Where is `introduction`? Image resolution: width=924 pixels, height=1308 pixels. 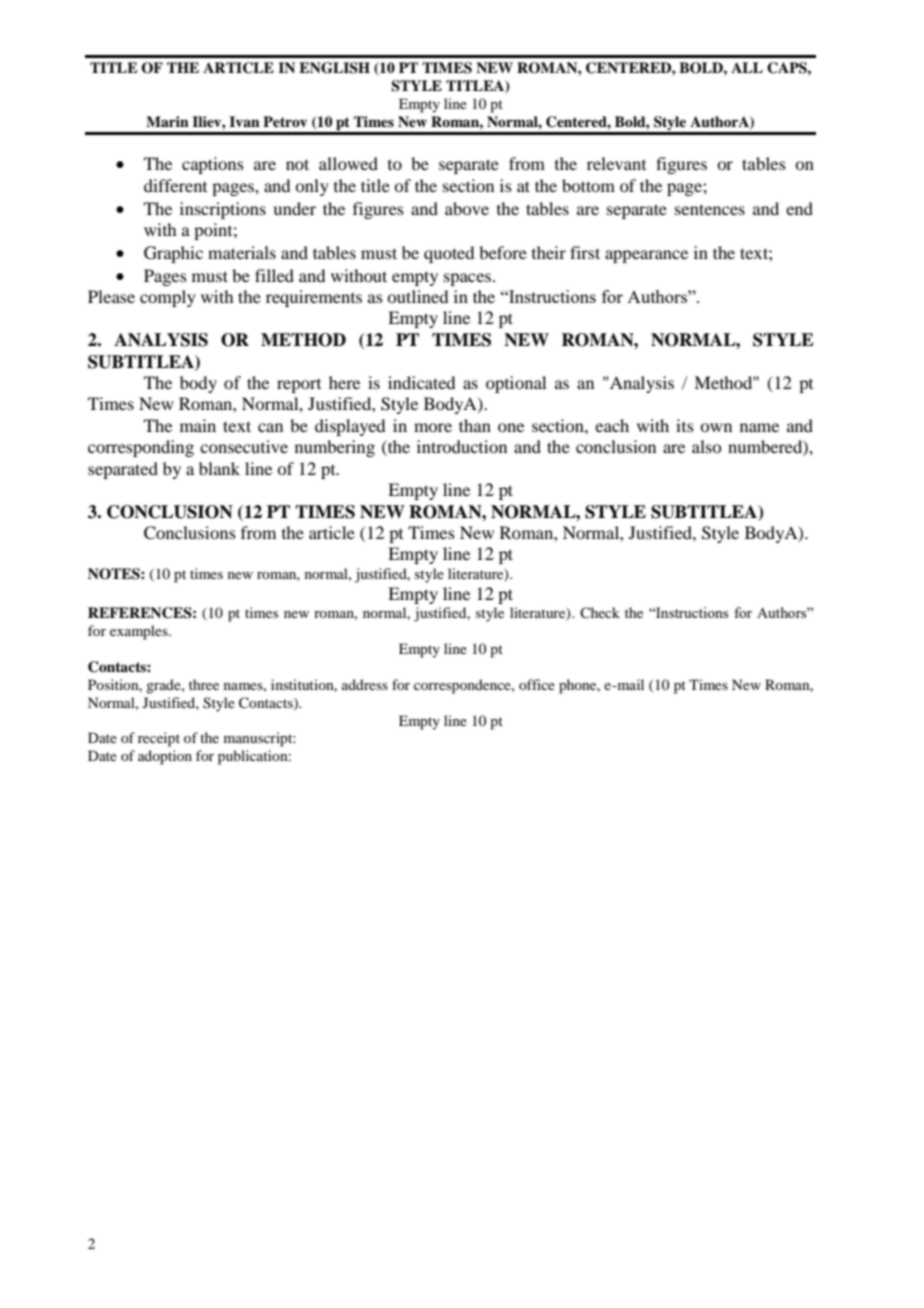
introduction is located at coordinates (462, 446).
